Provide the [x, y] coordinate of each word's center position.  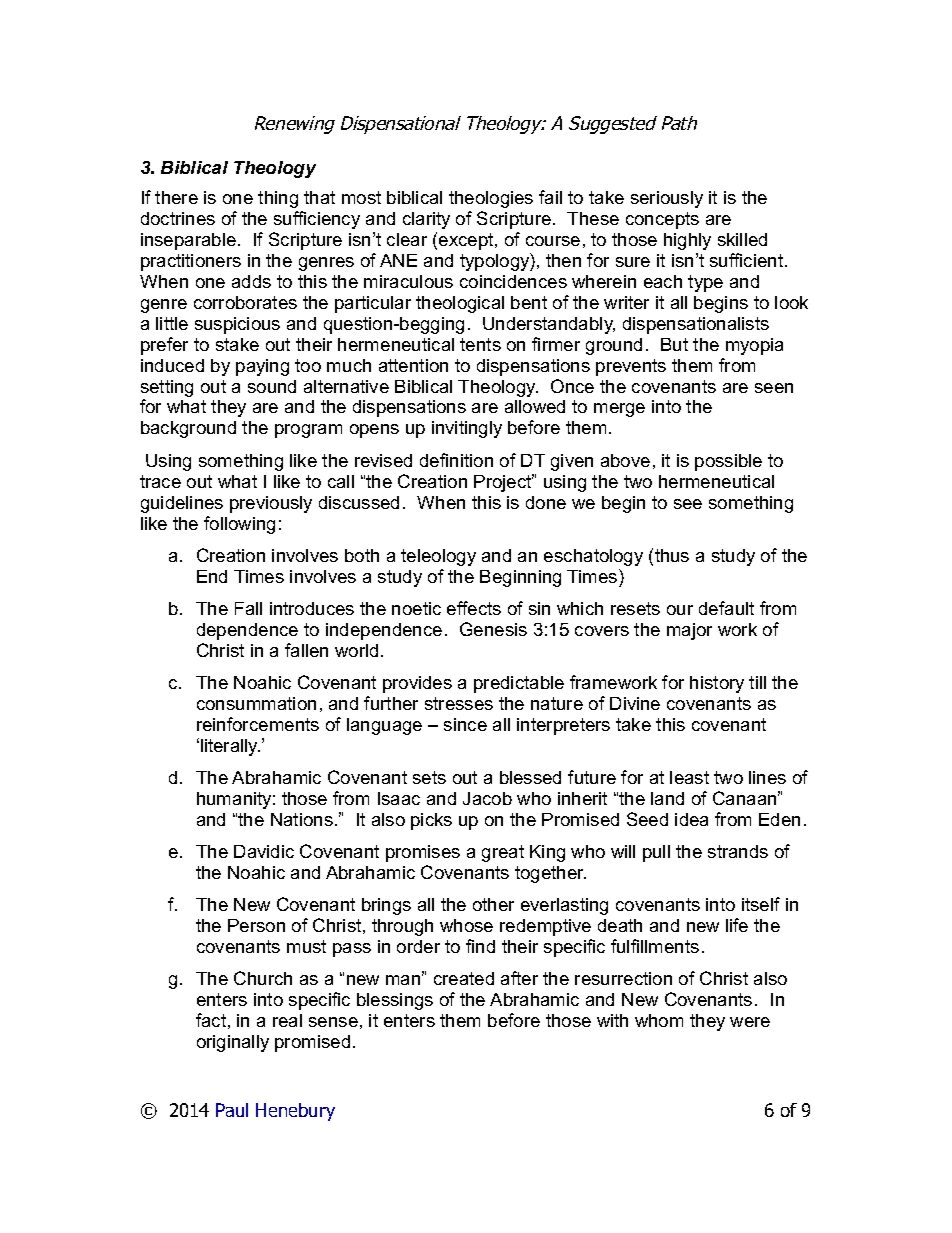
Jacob [487, 798]
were [750, 1022]
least [689, 777]
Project [504, 483]
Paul [232, 1110]
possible [728, 462]
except [467, 241]
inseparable [188, 241]
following [239, 525]
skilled [742, 239]
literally [230, 747]
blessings [395, 1001]
